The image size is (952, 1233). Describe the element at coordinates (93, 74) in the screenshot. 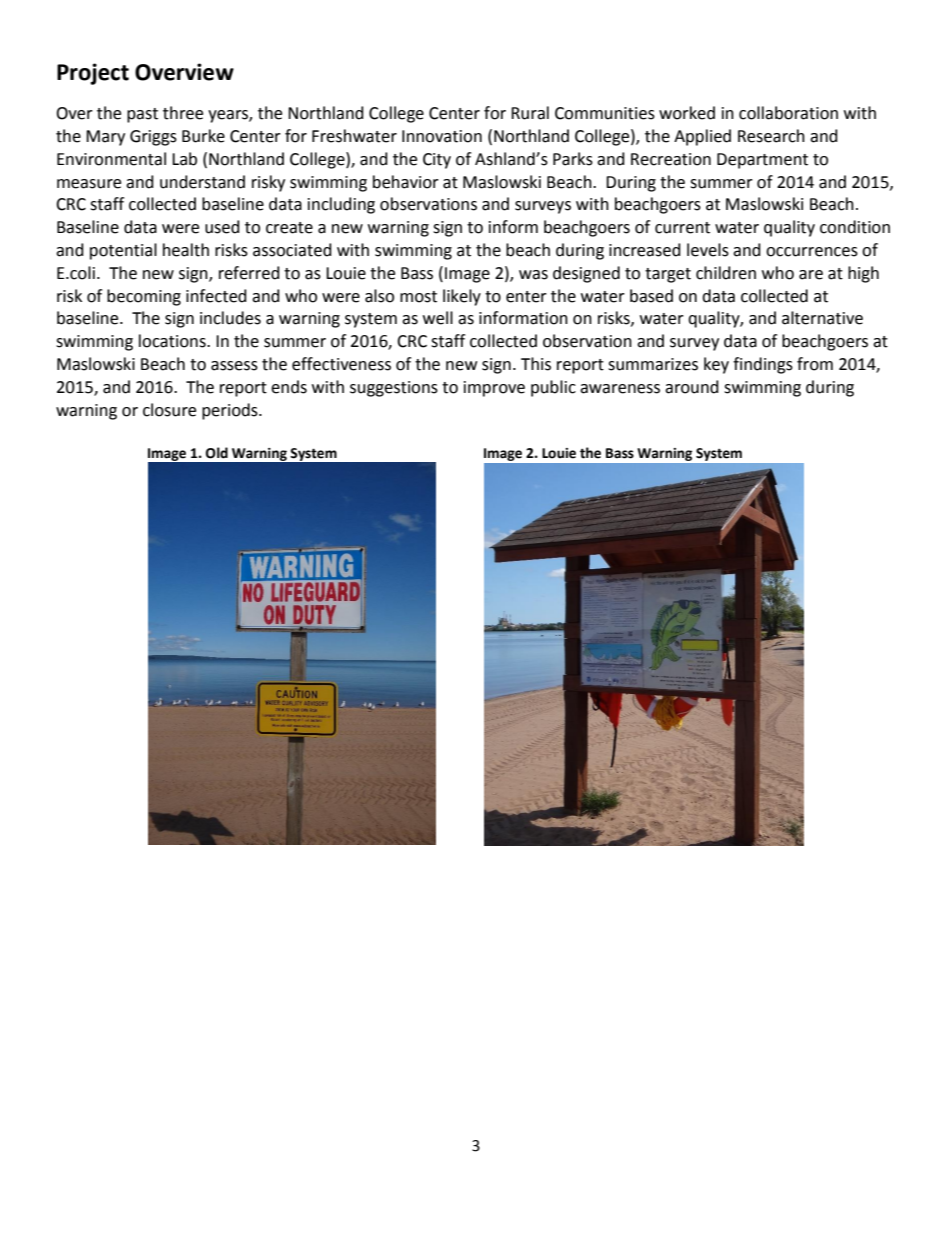

I see `Project` at that location.
